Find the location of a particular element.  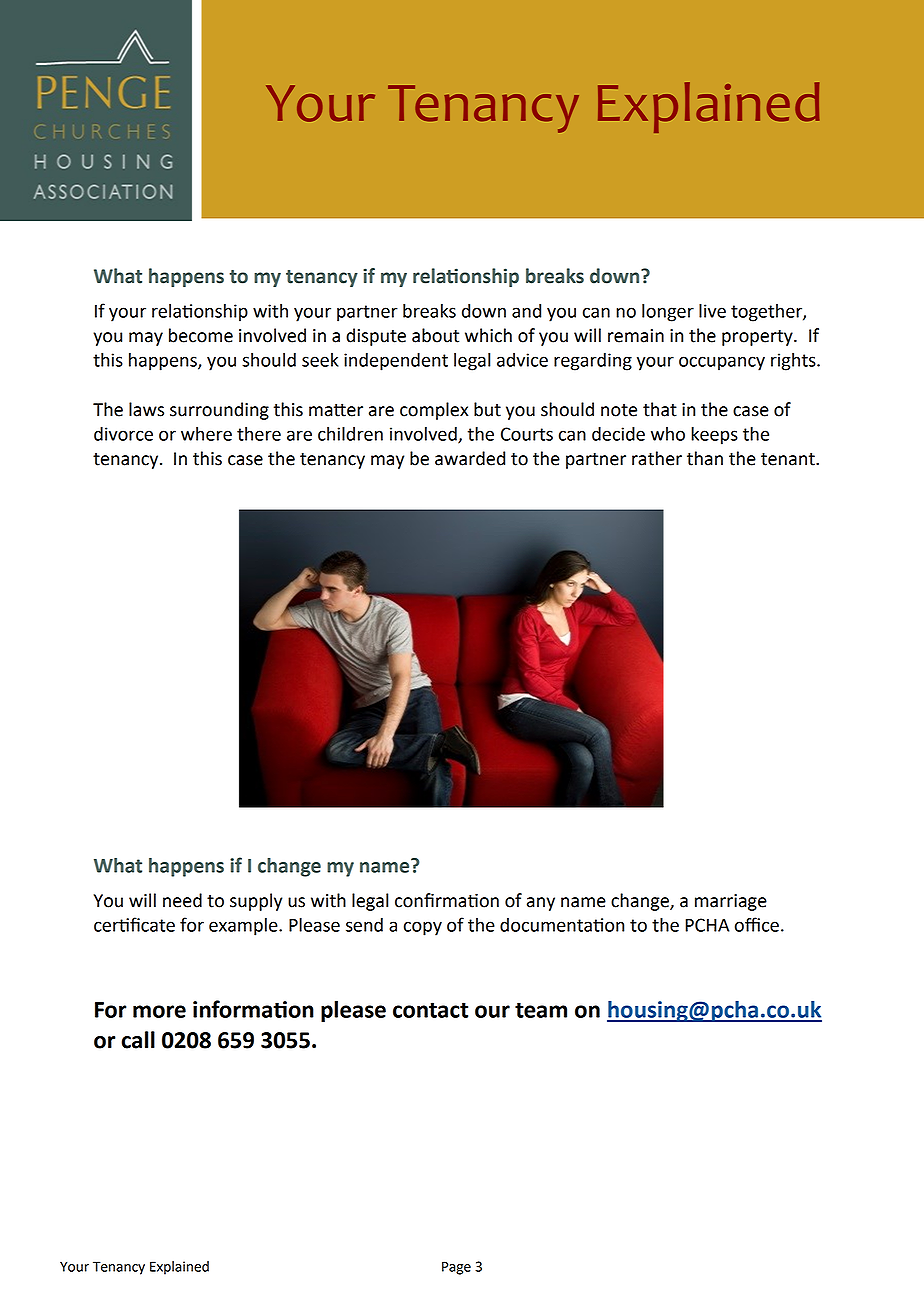

more is located at coordinates (159, 1011).
